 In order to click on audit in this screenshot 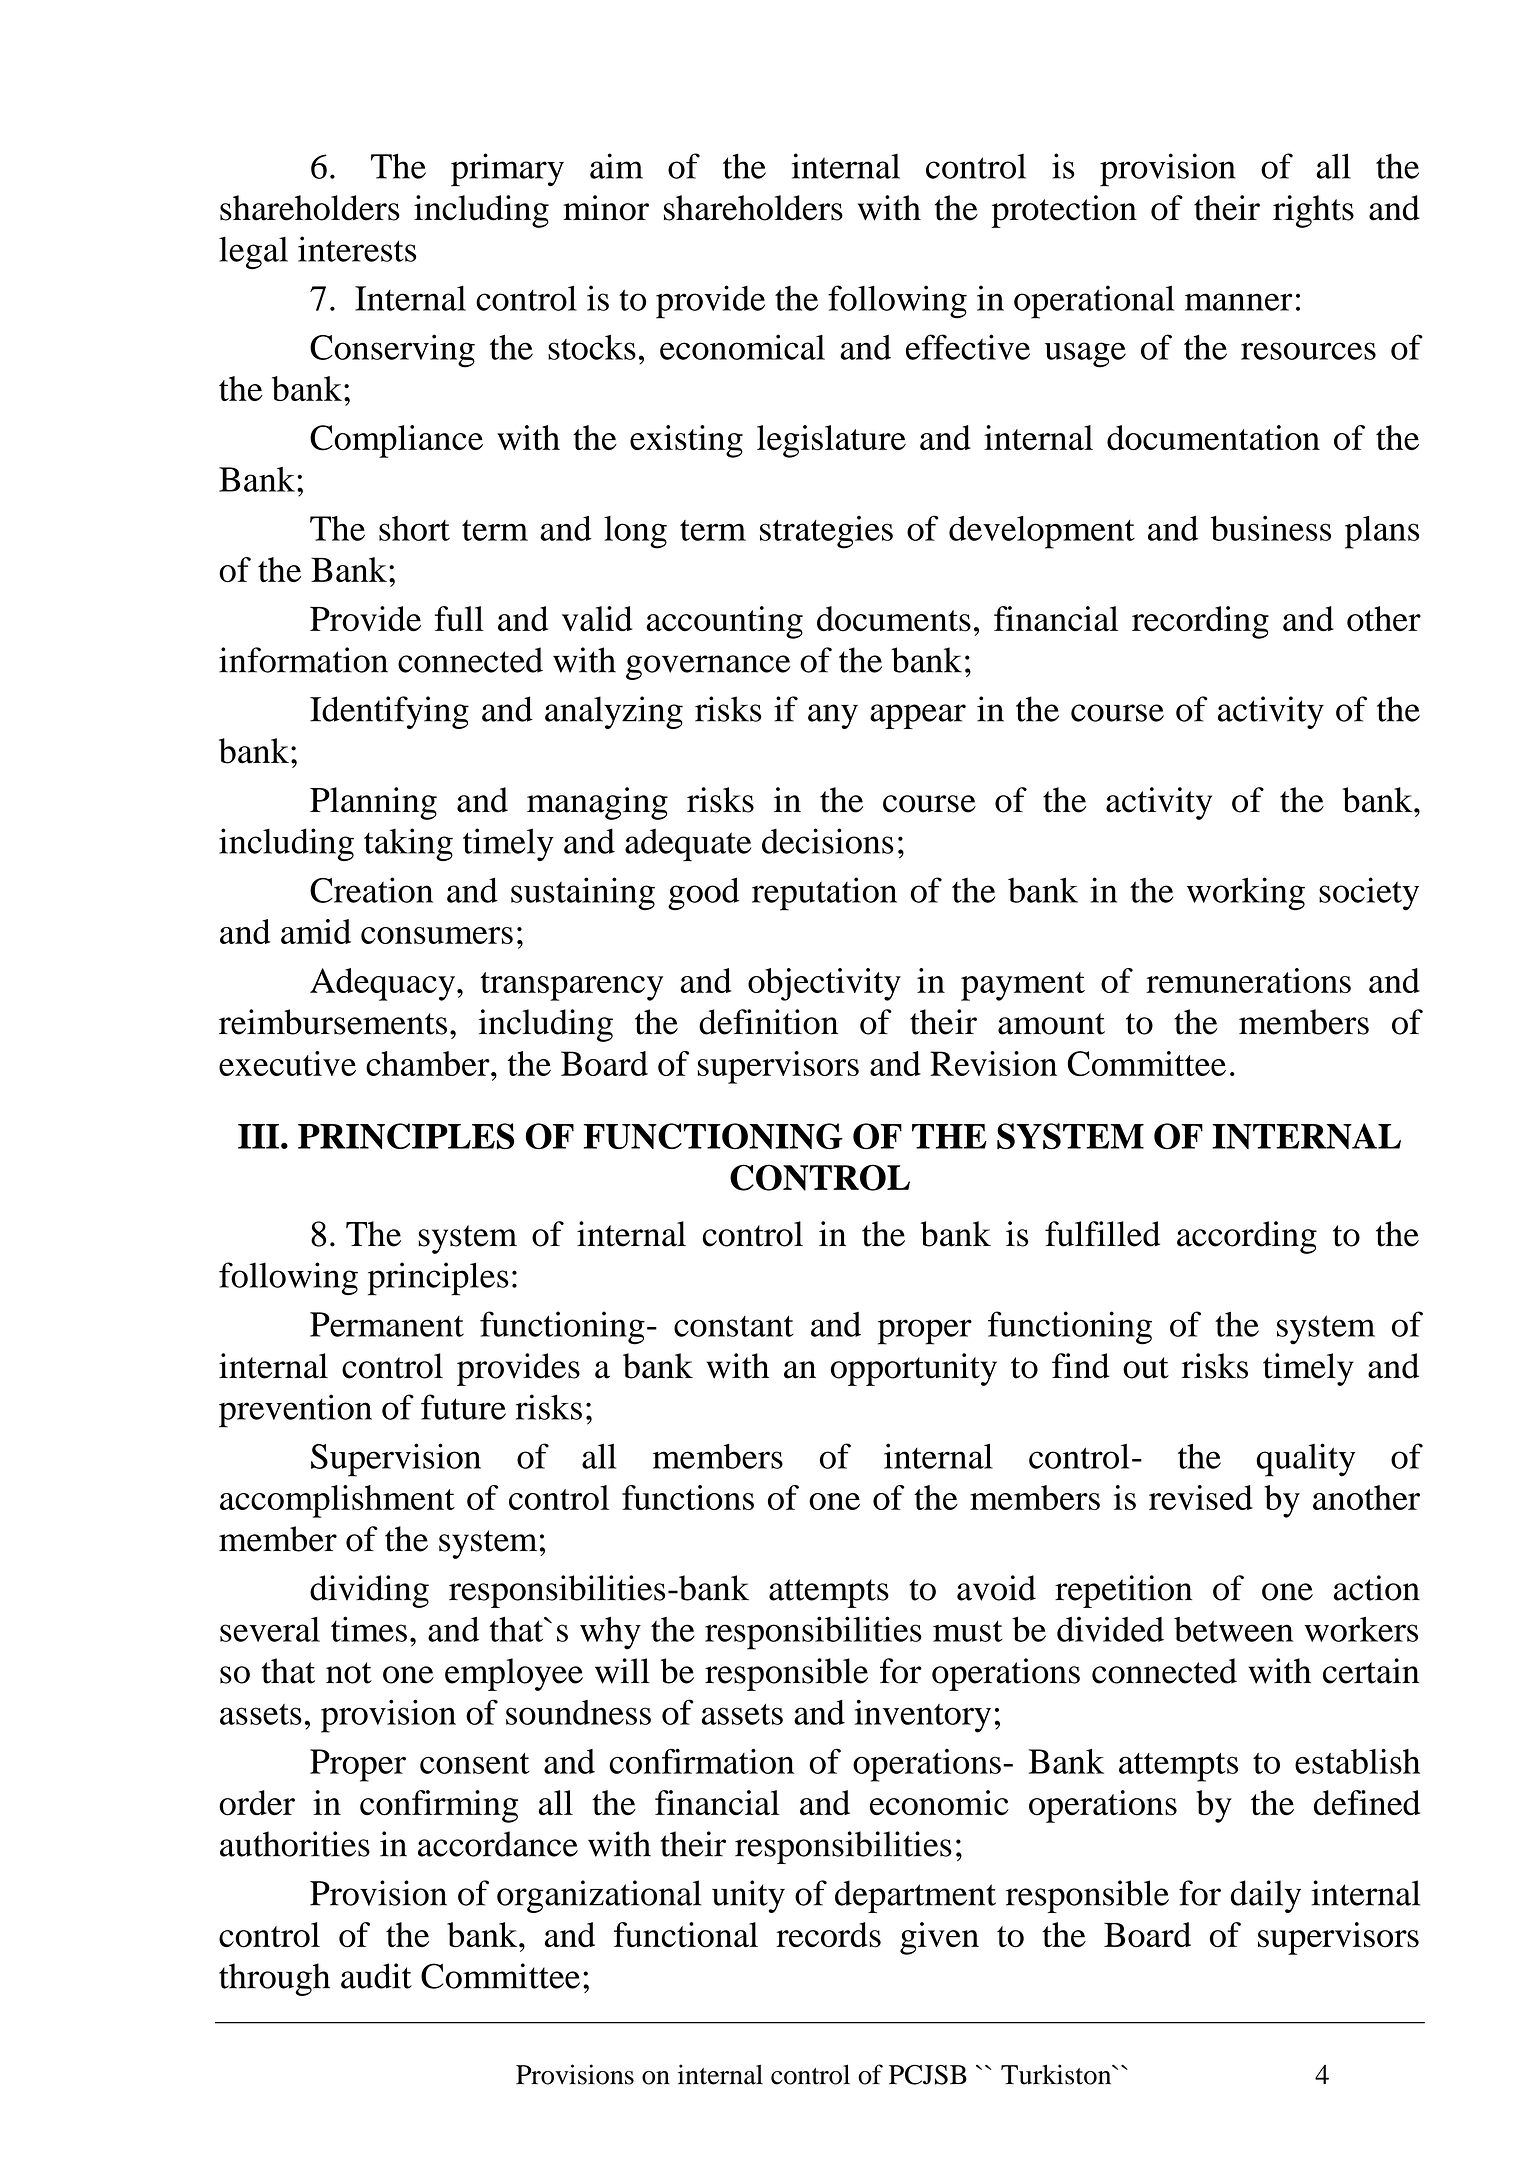, I will do `click(376, 1976)`.
